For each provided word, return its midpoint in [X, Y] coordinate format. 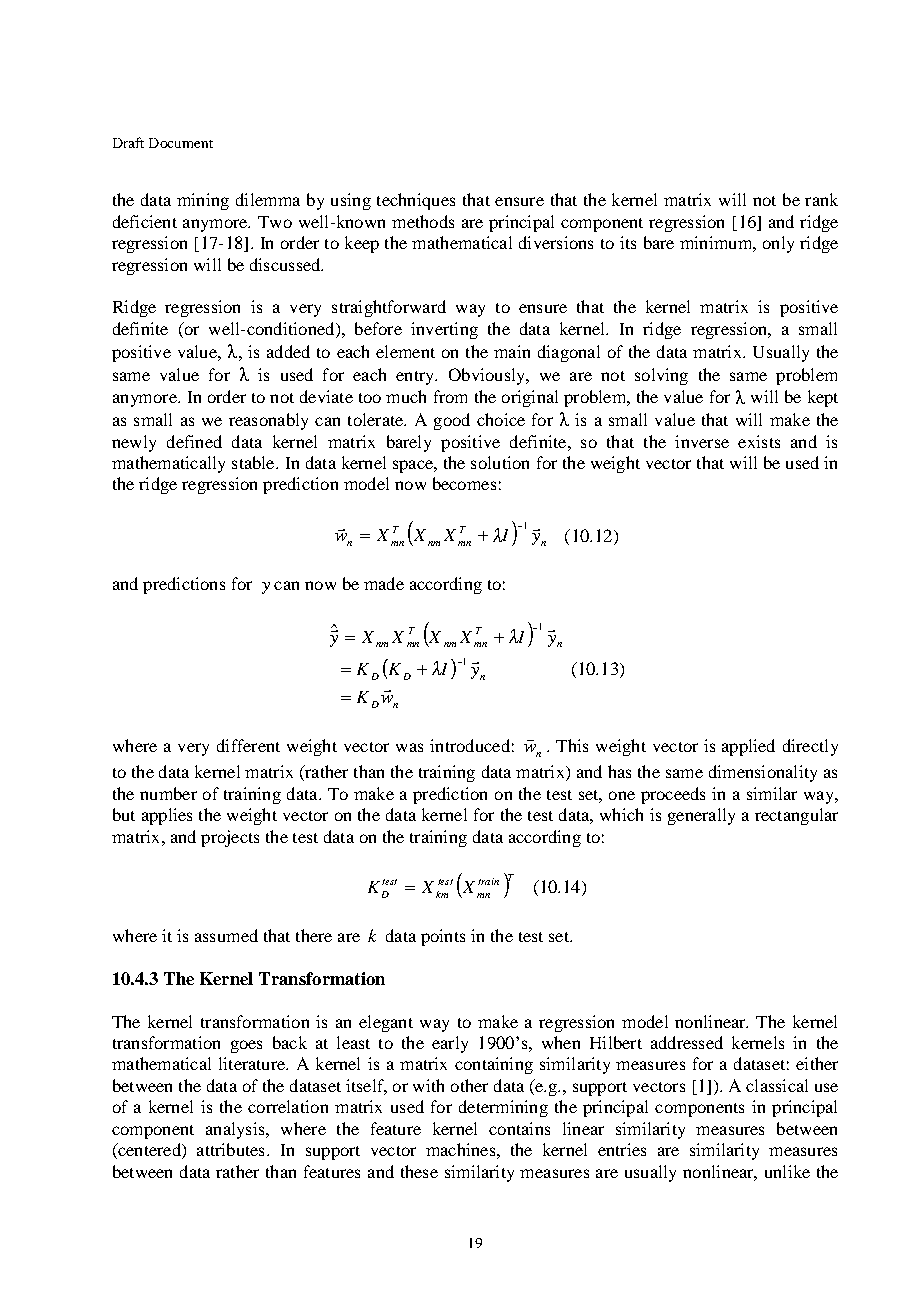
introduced [470, 745]
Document [181, 143]
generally [701, 816]
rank [821, 199]
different [248, 745]
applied [748, 747]
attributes [230, 1149]
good [452, 421]
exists [759, 441]
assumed [226, 935]
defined [194, 441]
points [443, 937]
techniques [416, 201]
